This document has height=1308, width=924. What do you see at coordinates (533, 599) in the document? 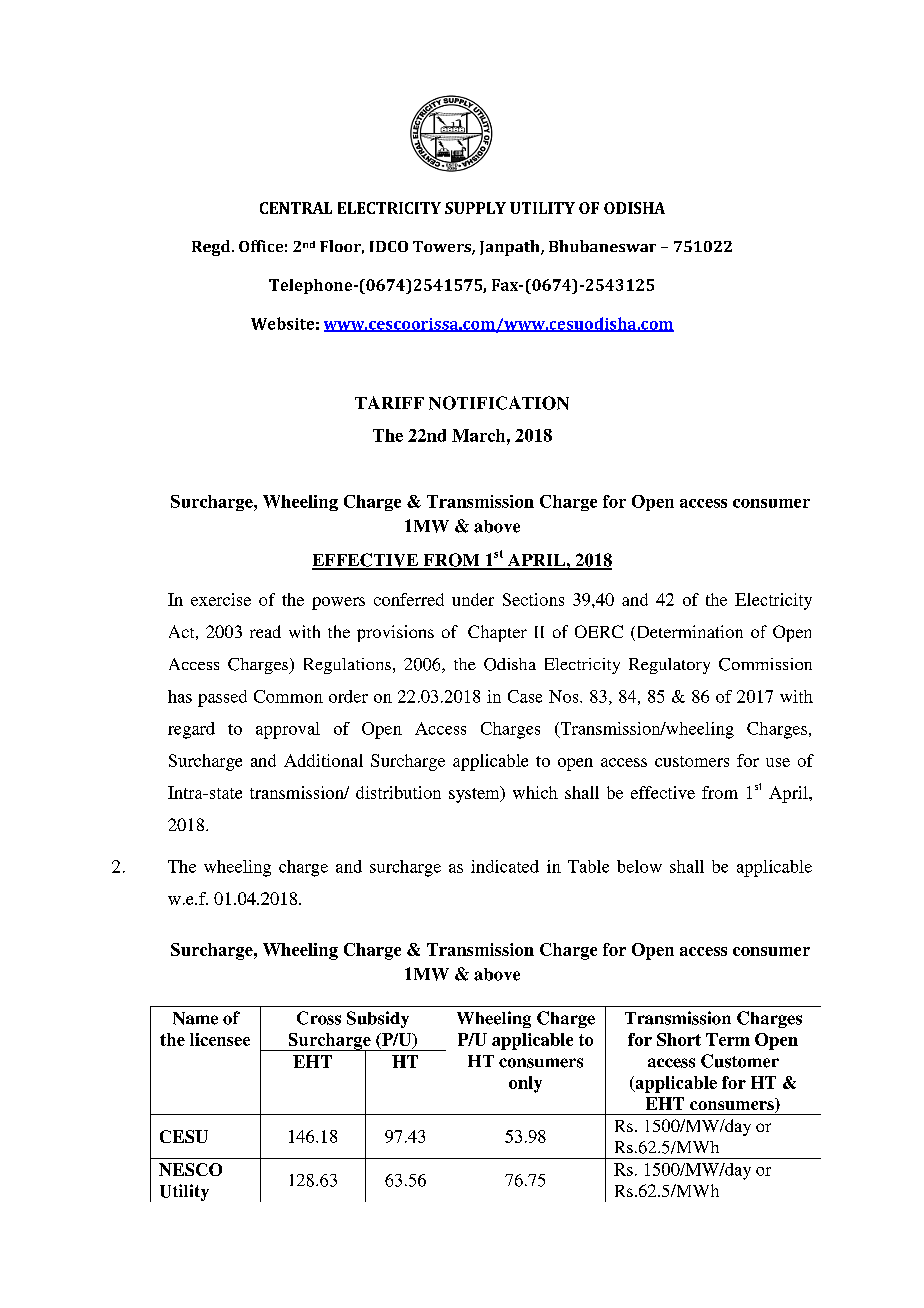
I see `Sections` at bounding box center [533, 599].
